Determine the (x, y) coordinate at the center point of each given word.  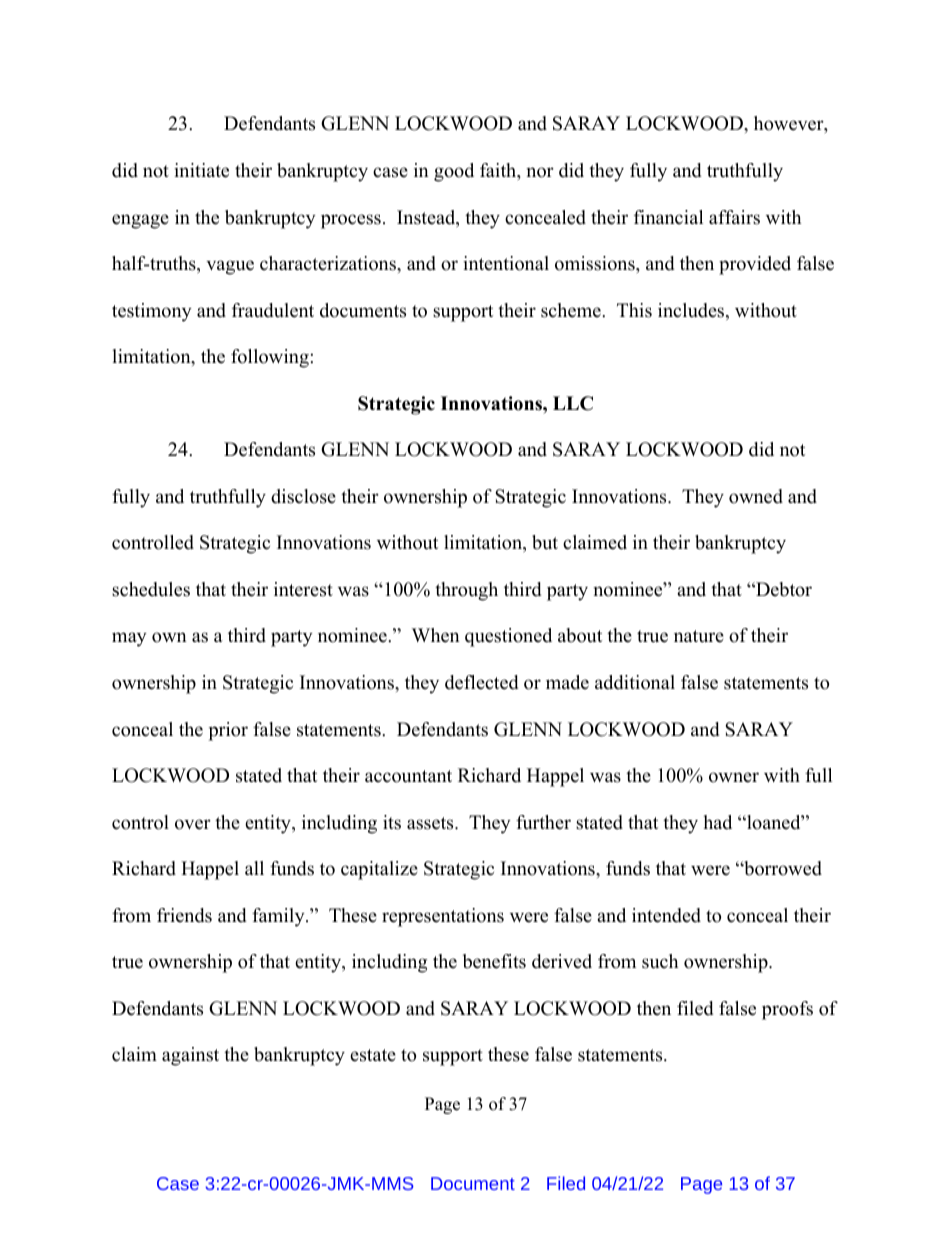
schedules (151, 589)
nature (699, 636)
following (270, 358)
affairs (734, 217)
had (718, 822)
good (454, 172)
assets (431, 823)
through (466, 591)
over (193, 824)
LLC (573, 403)
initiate (201, 170)
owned (756, 496)
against (190, 1056)
